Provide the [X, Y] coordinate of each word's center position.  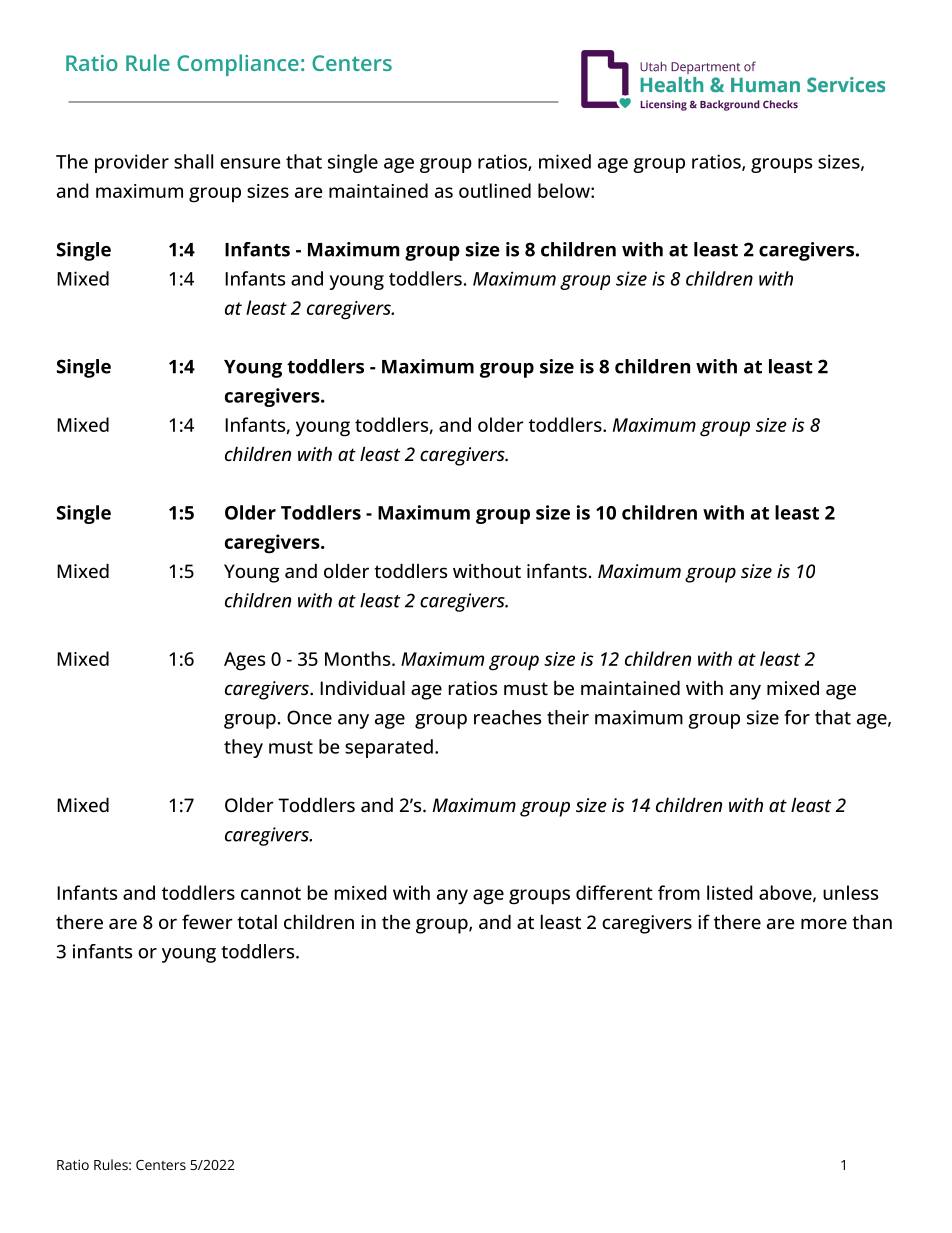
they [243, 748]
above [785, 892]
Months [357, 658]
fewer [207, 921]
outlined [495, 190]
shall [193, 161]
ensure [250, 163]
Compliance [238, 65]
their [568, 717]
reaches [507, 717]
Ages [244, 661]
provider [132, 163]
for [797, 717]
